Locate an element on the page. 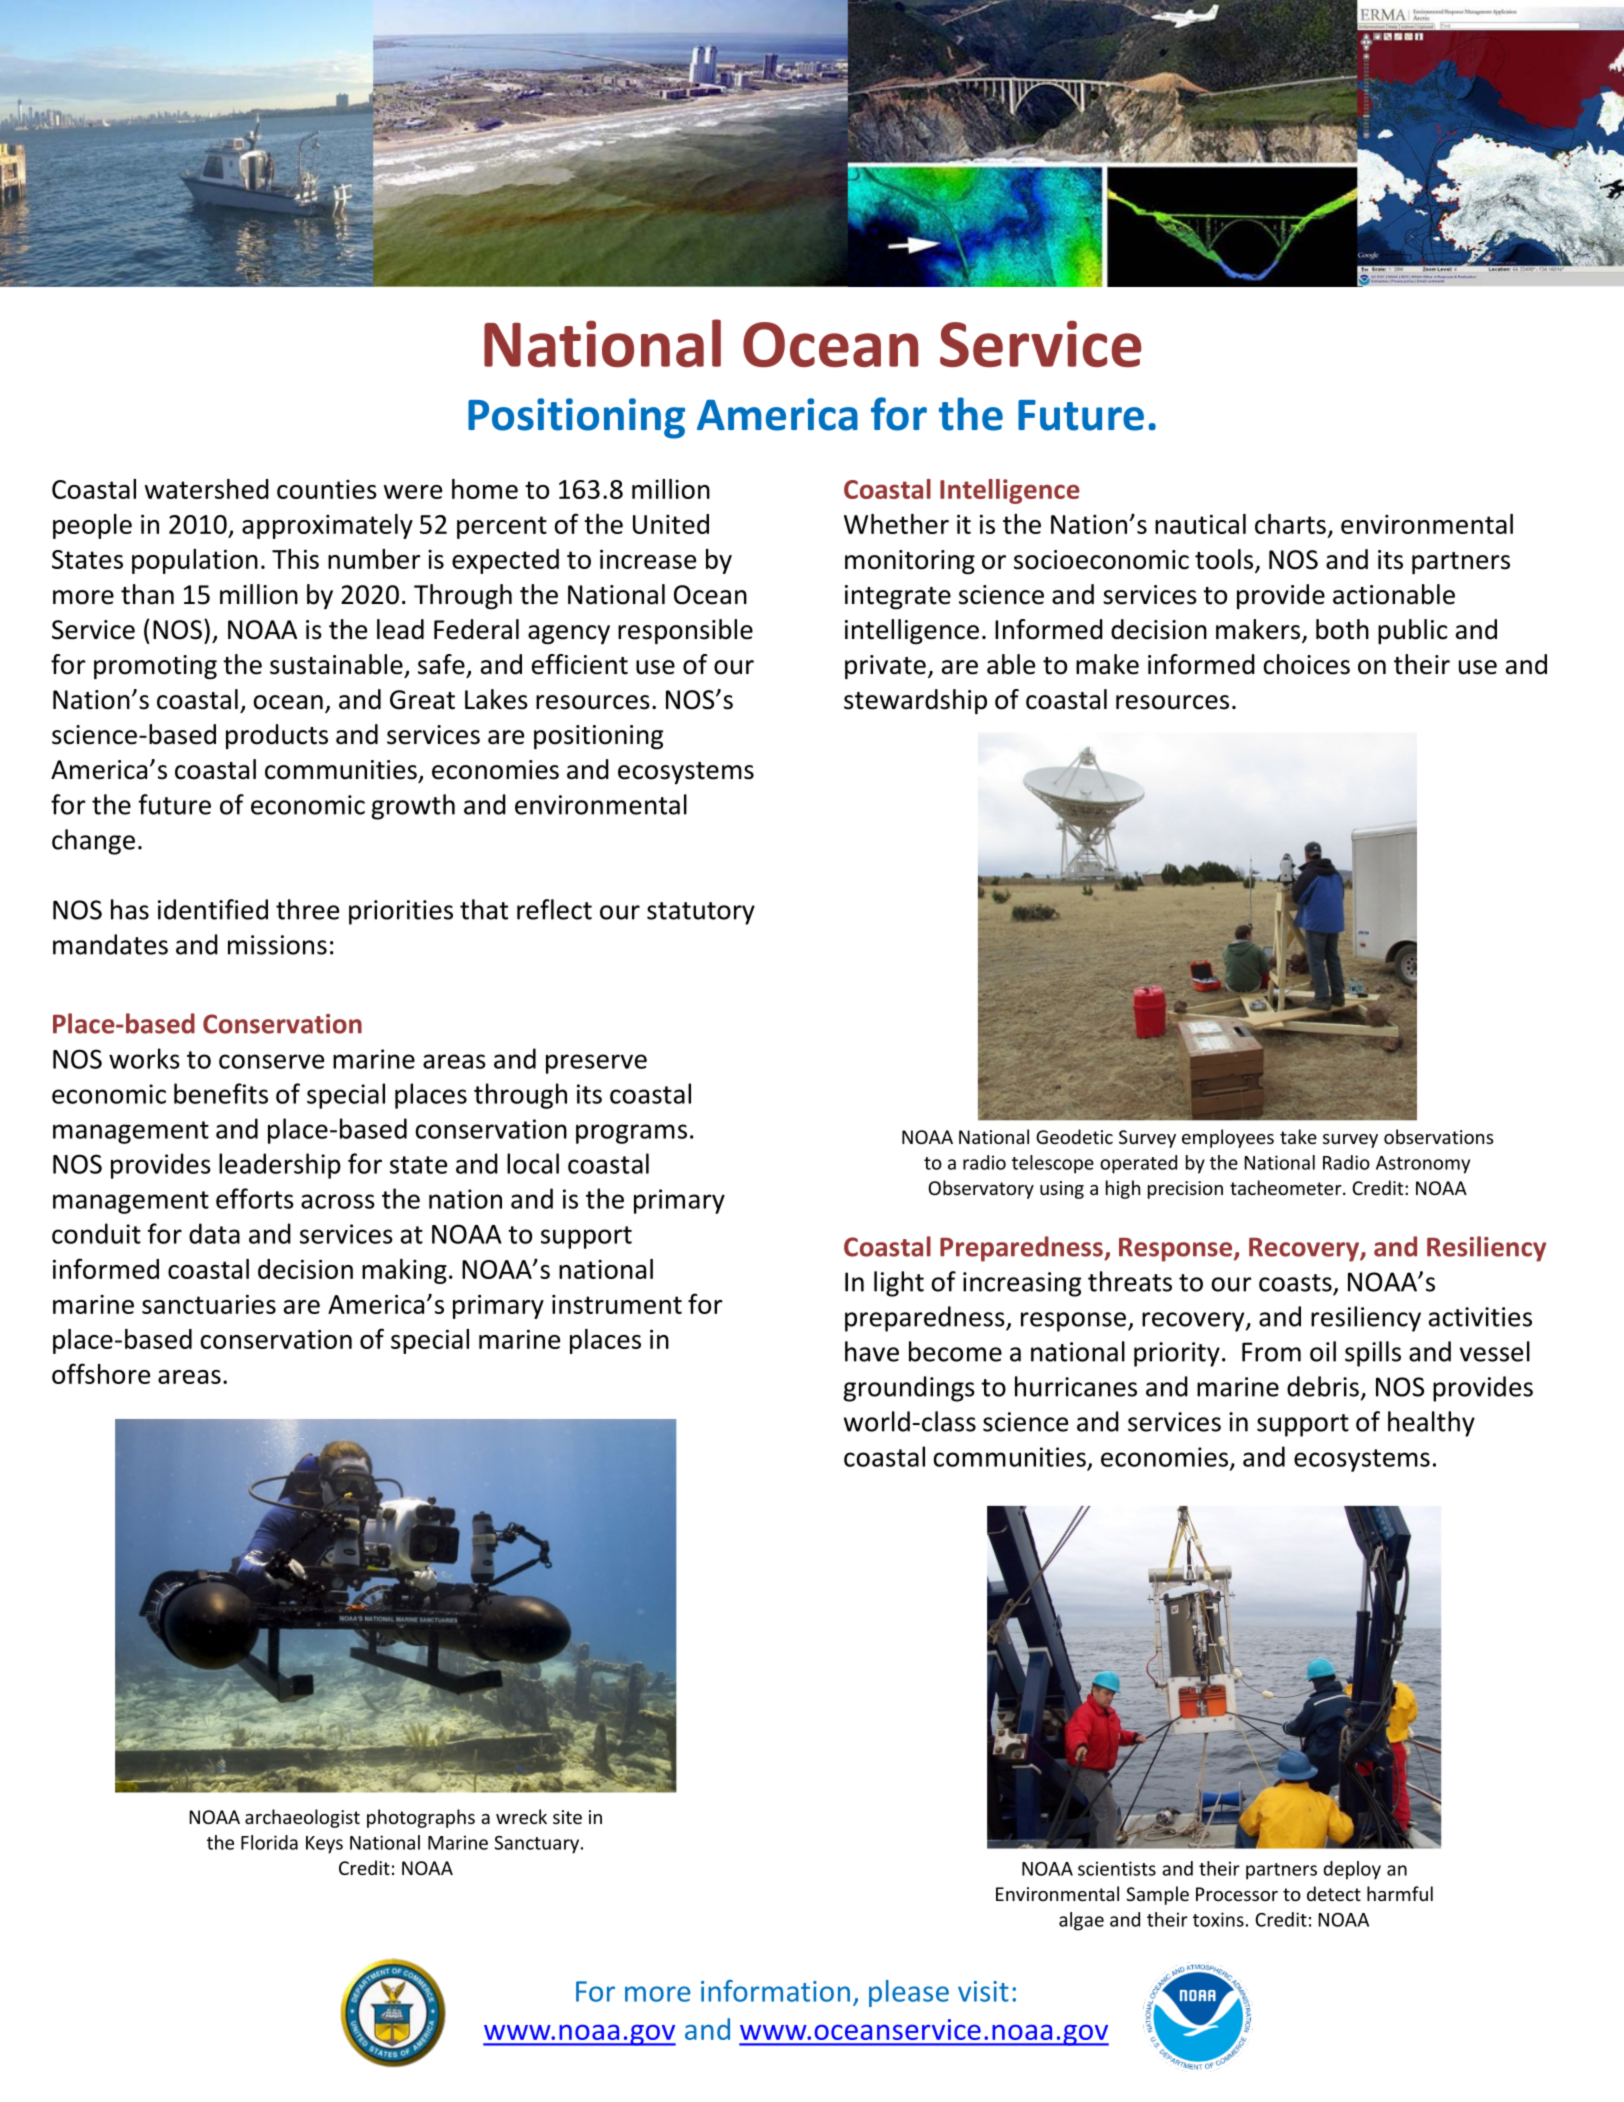  This is located at coordinates (295, 559).
